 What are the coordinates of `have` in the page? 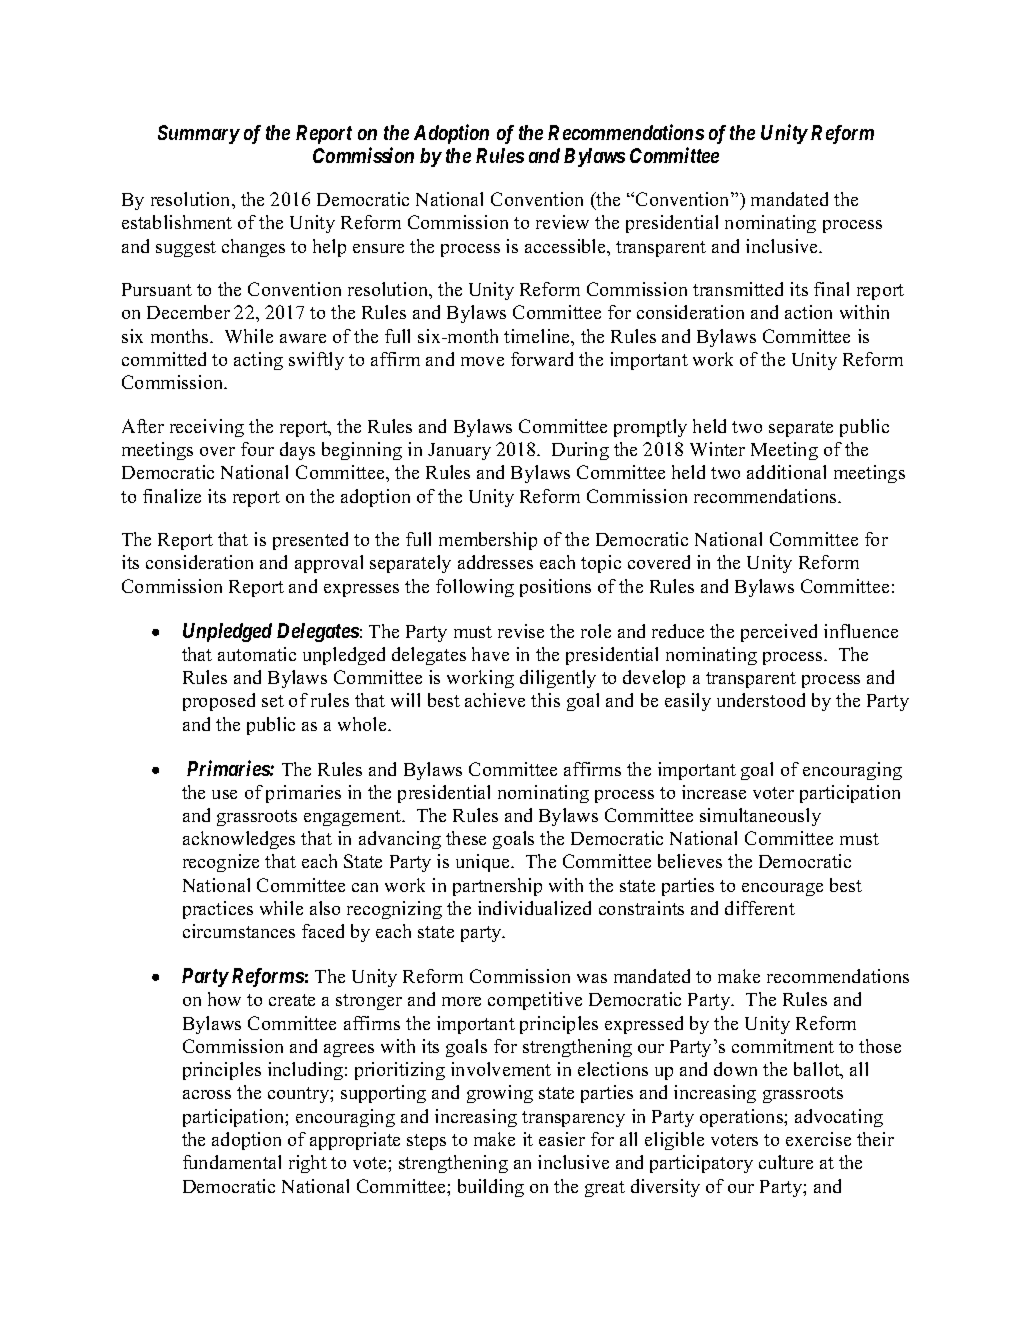 It's located at (490, 654).
